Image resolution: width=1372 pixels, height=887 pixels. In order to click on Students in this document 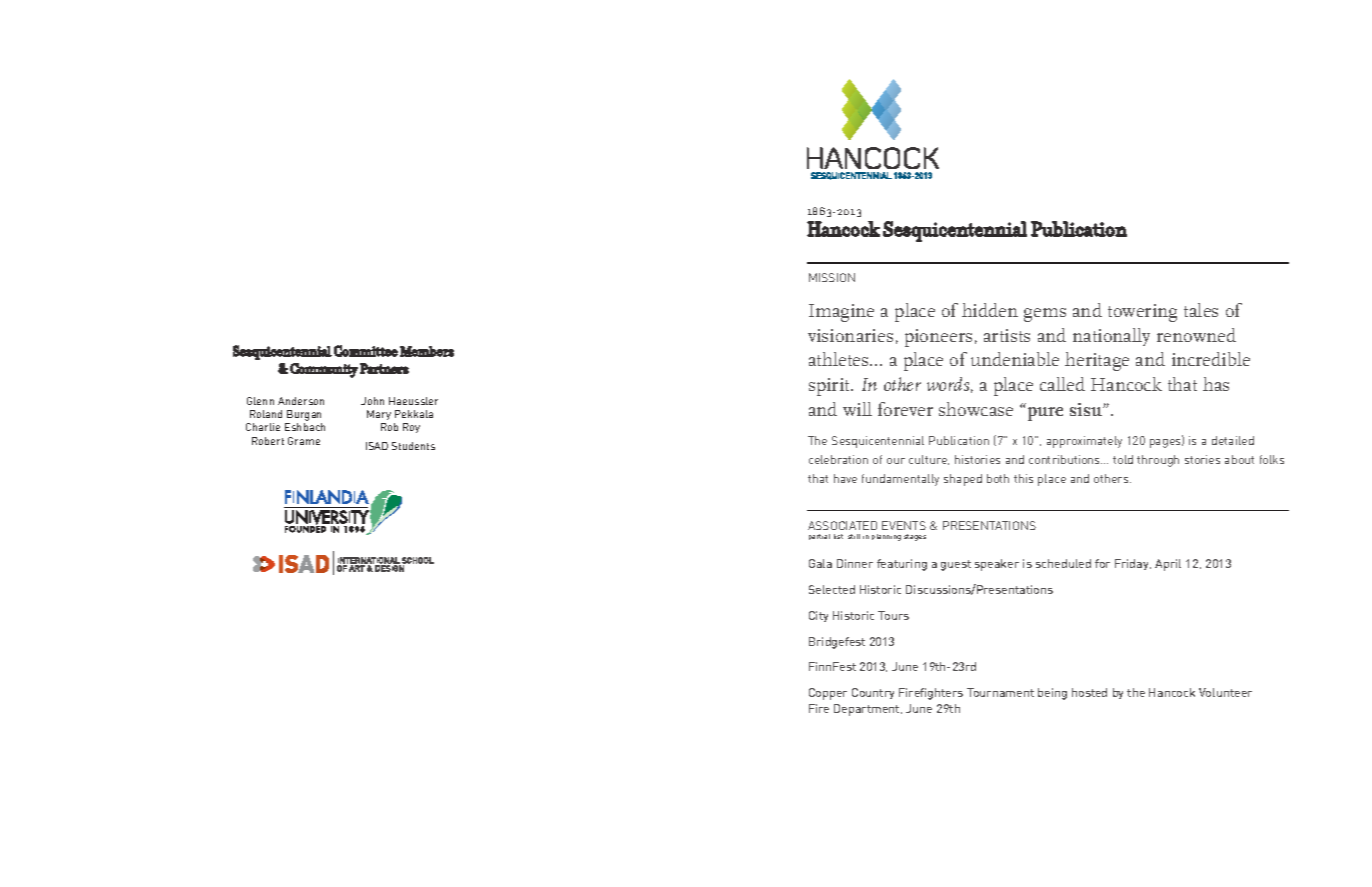, I will do `click(413, 446)`.
